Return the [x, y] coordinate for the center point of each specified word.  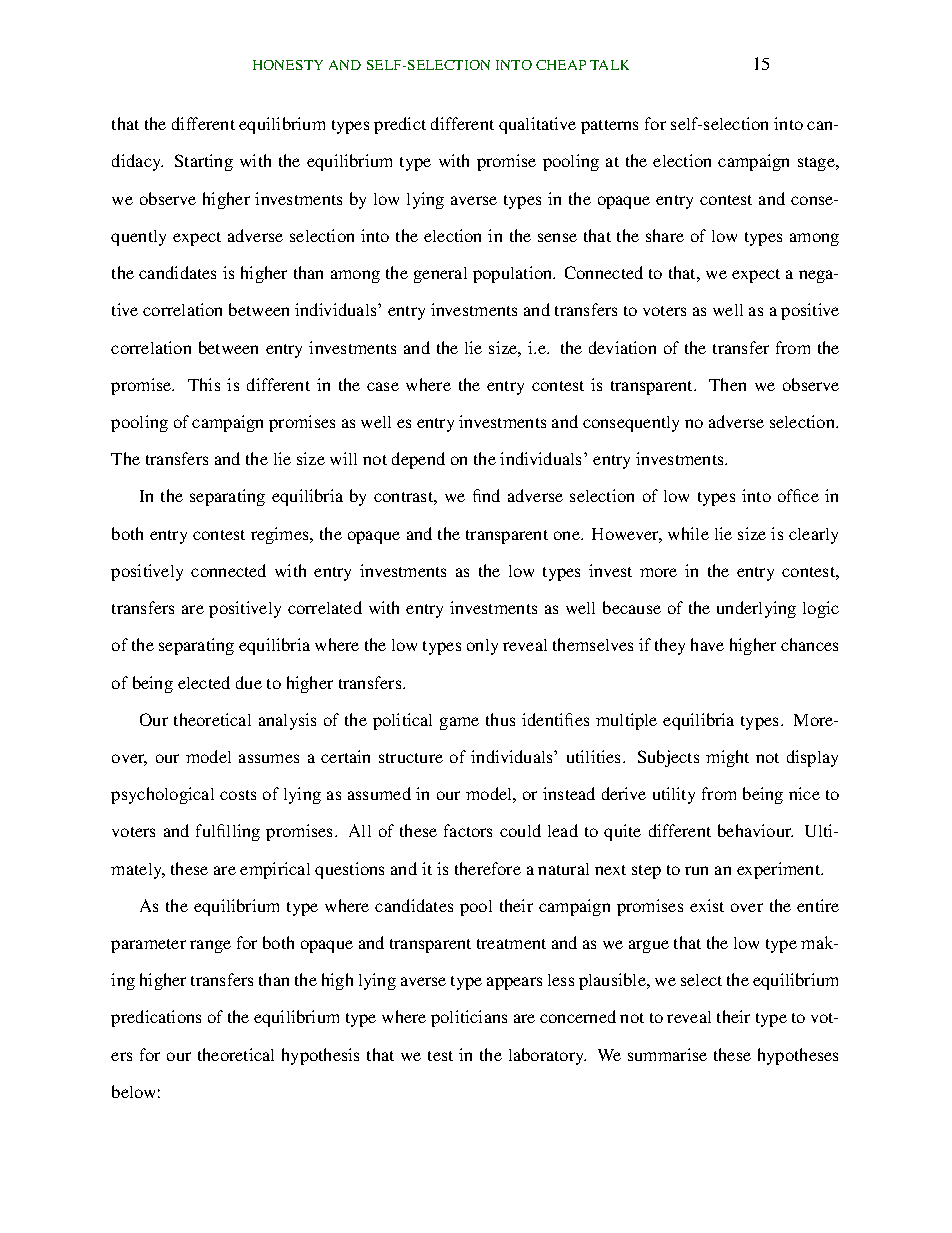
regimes [281, 535]
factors [468, 830]
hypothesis [320, 1056]
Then [727, 384]
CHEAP [561, 65]
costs [238, 795]
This [204, 384]
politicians [469, 1018]
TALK [609, 65]
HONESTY [288, 65]
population [514, 274]
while [688, 533]
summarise [667, 1054]
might [727, 758]
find [486, 495]
